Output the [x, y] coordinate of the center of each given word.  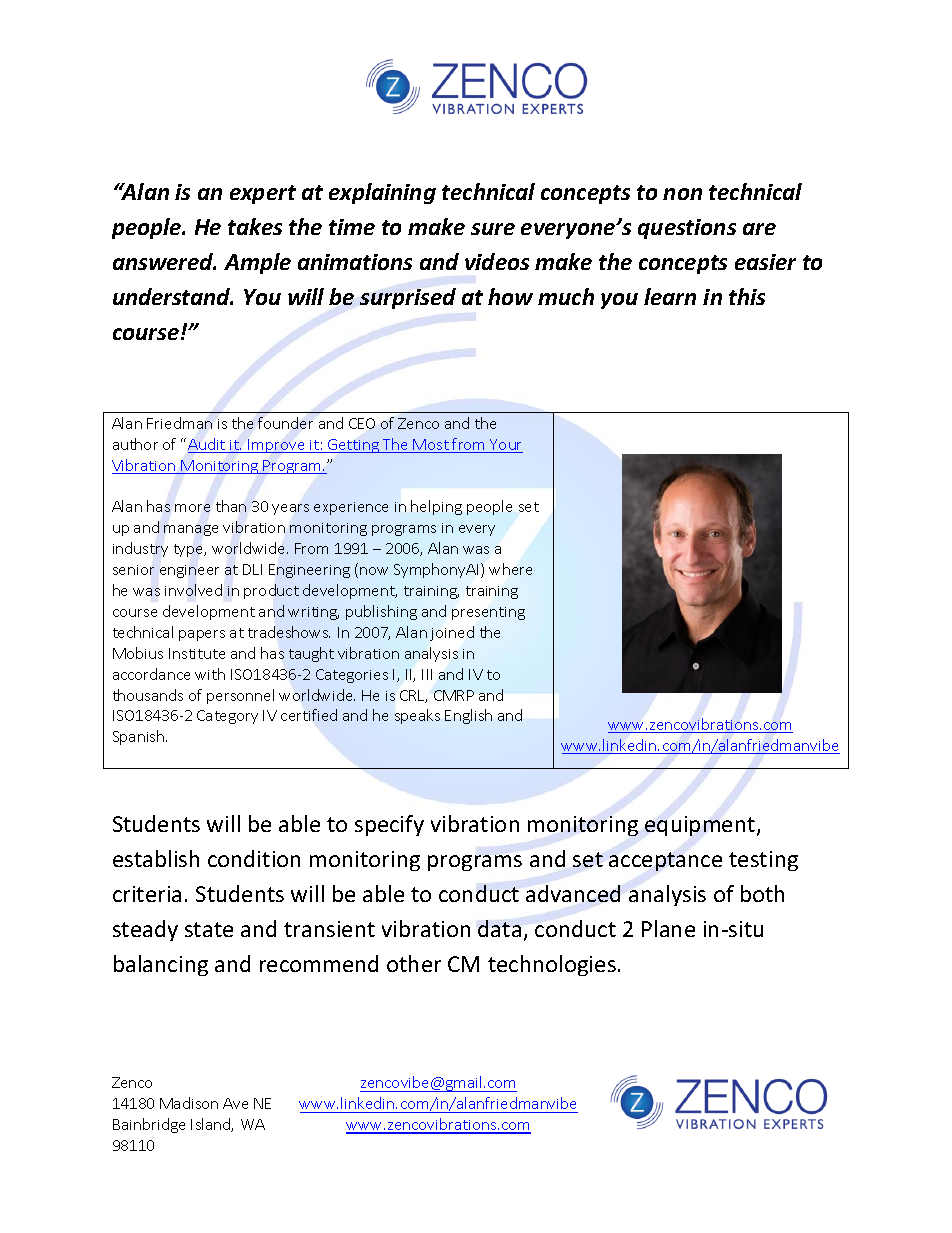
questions [687, 229]
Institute [197, 653]
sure [493, 229]
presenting [488, 613]
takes [255, 226]
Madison [189, 1103]
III [427, 674]
